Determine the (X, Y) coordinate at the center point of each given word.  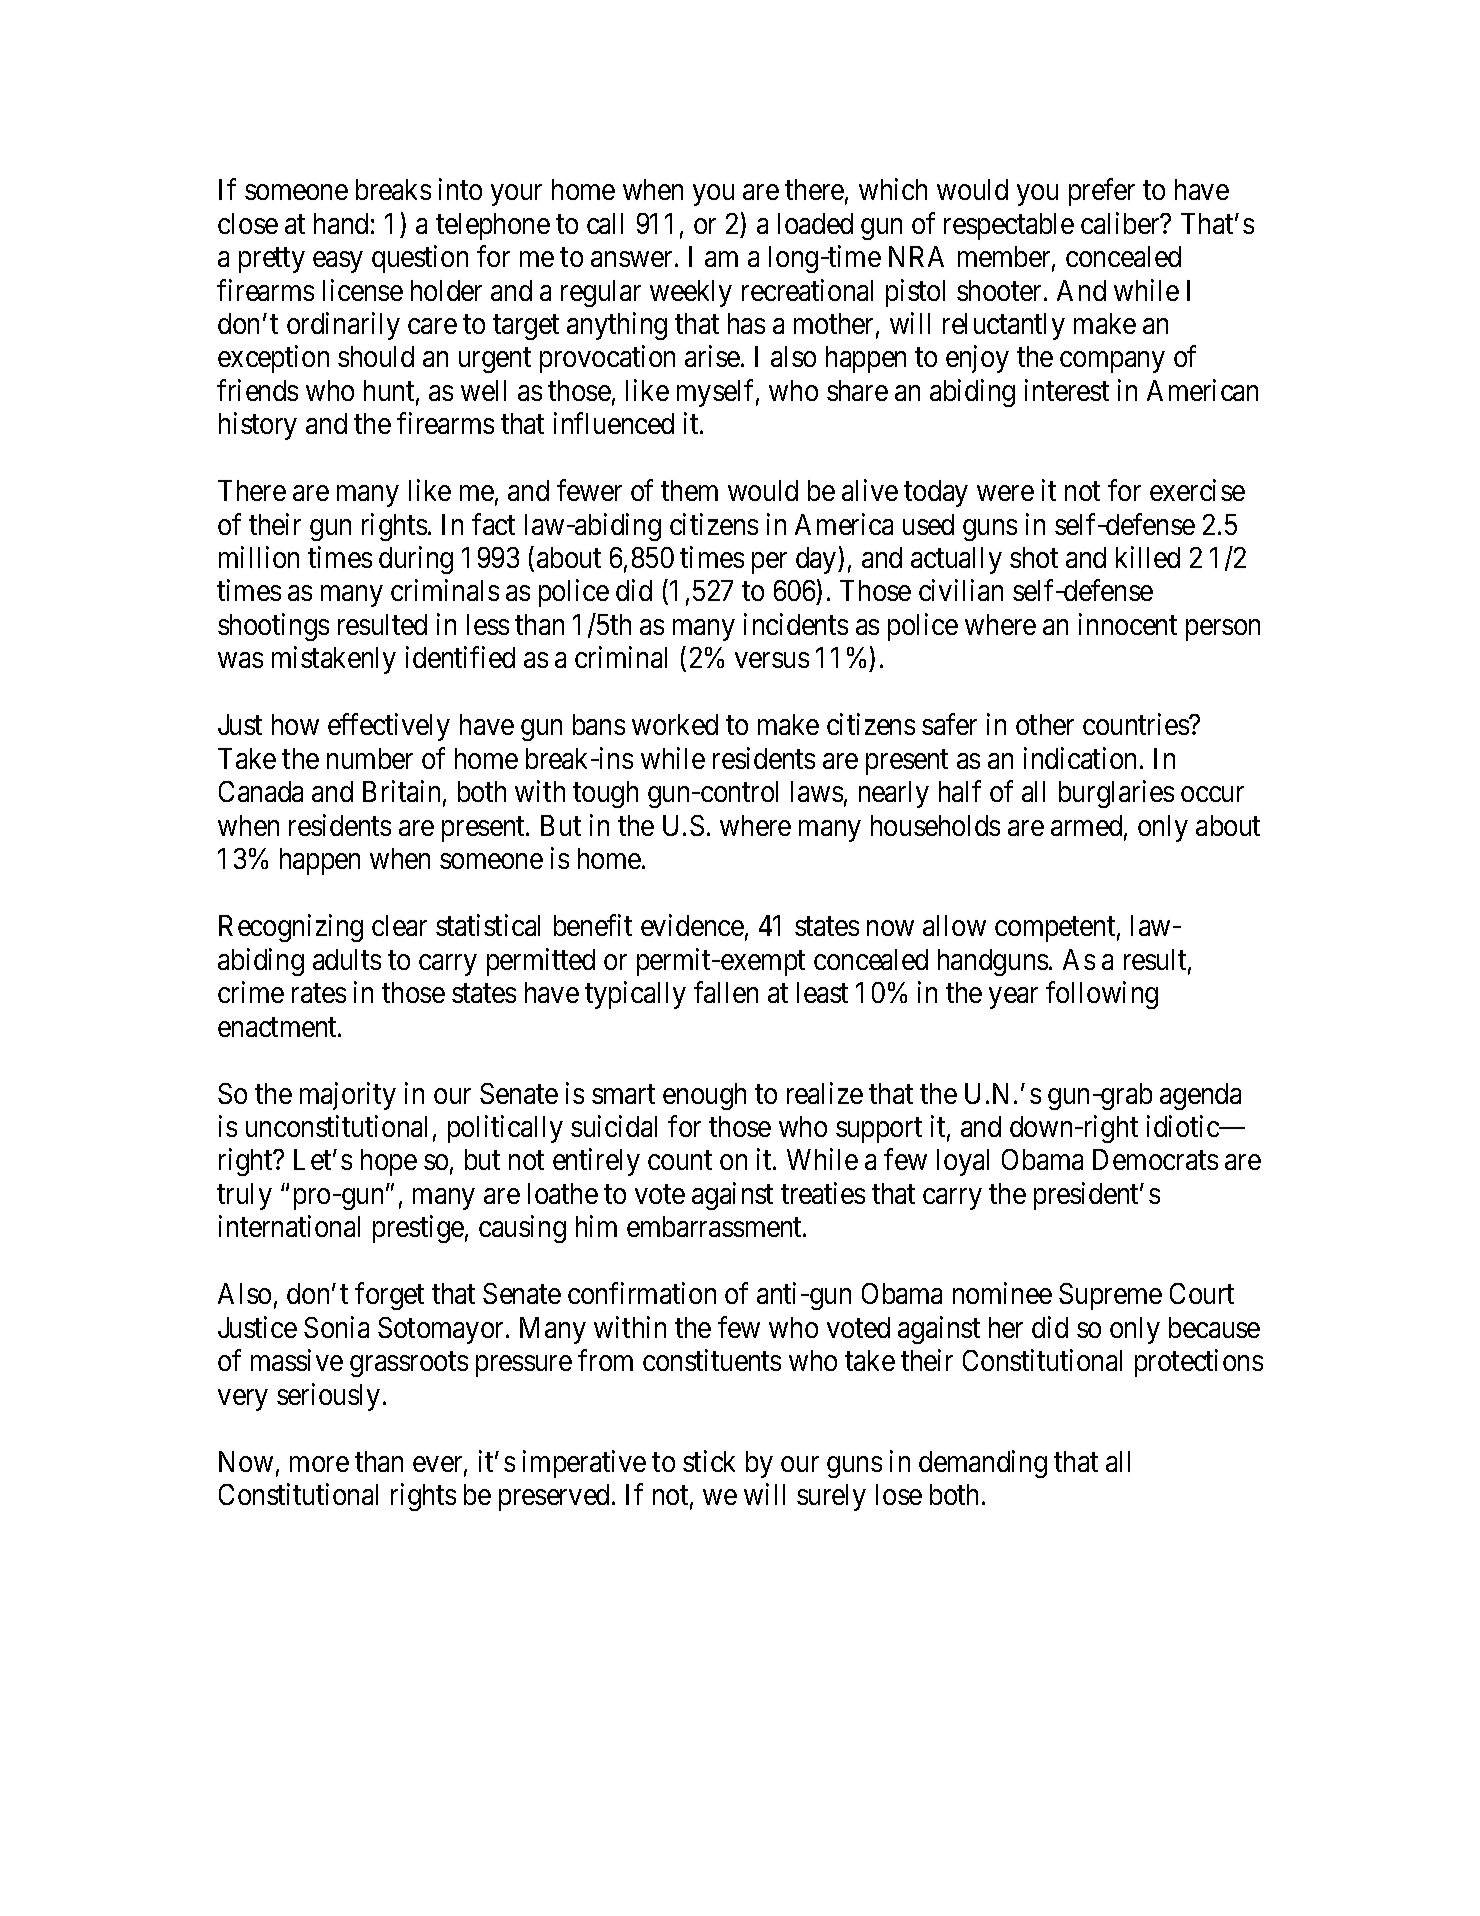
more (319, 1464)
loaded (815, 223)
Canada (261, 791)
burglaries (1116, 794)
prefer (1102, 192)
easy (337, 262)
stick (709, 1461)
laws (817, 791)
